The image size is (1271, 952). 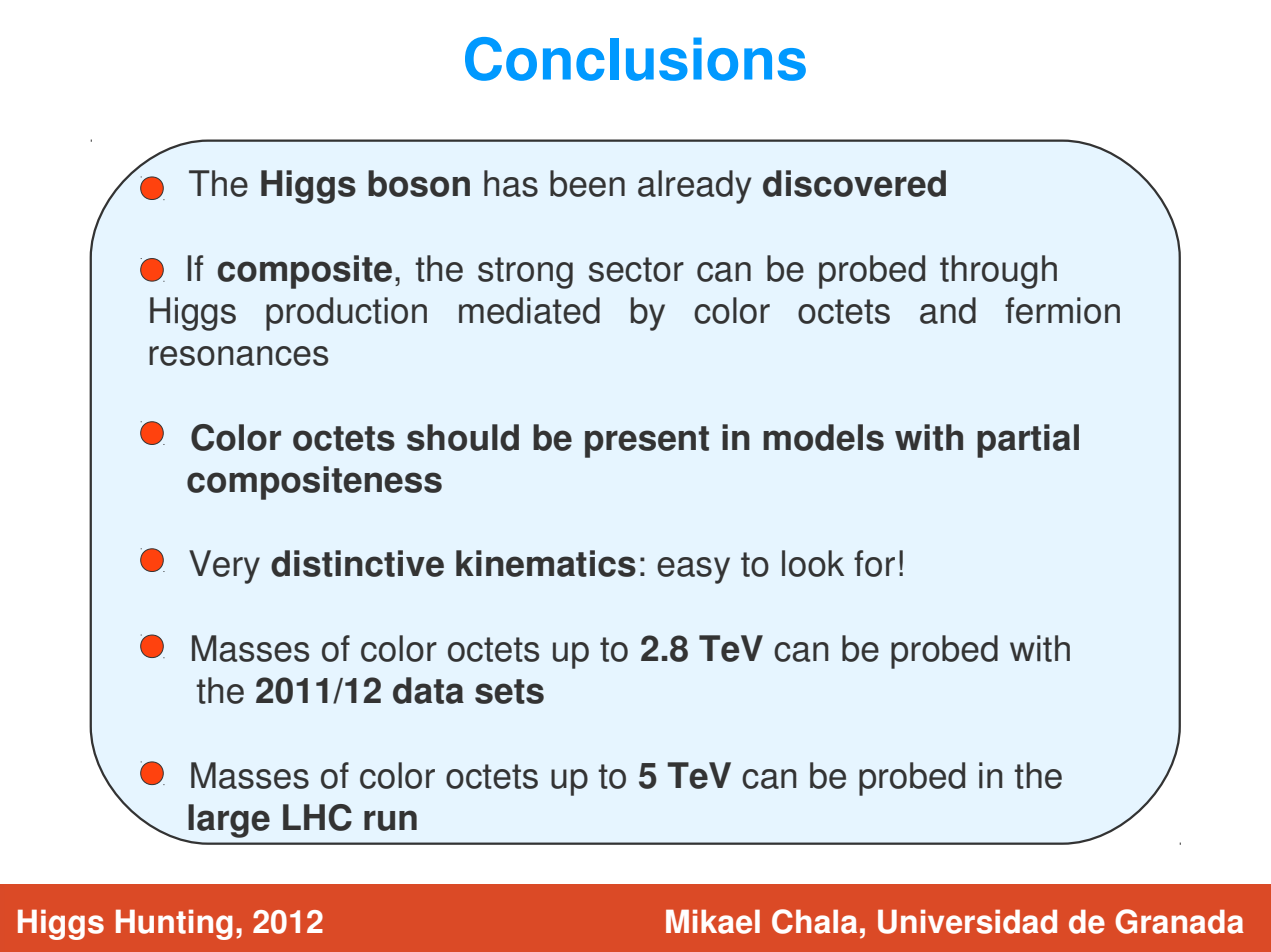 What do you see at coordinates (509, 691) in the page?
I see `sets` at bounding box center [509, 691].
